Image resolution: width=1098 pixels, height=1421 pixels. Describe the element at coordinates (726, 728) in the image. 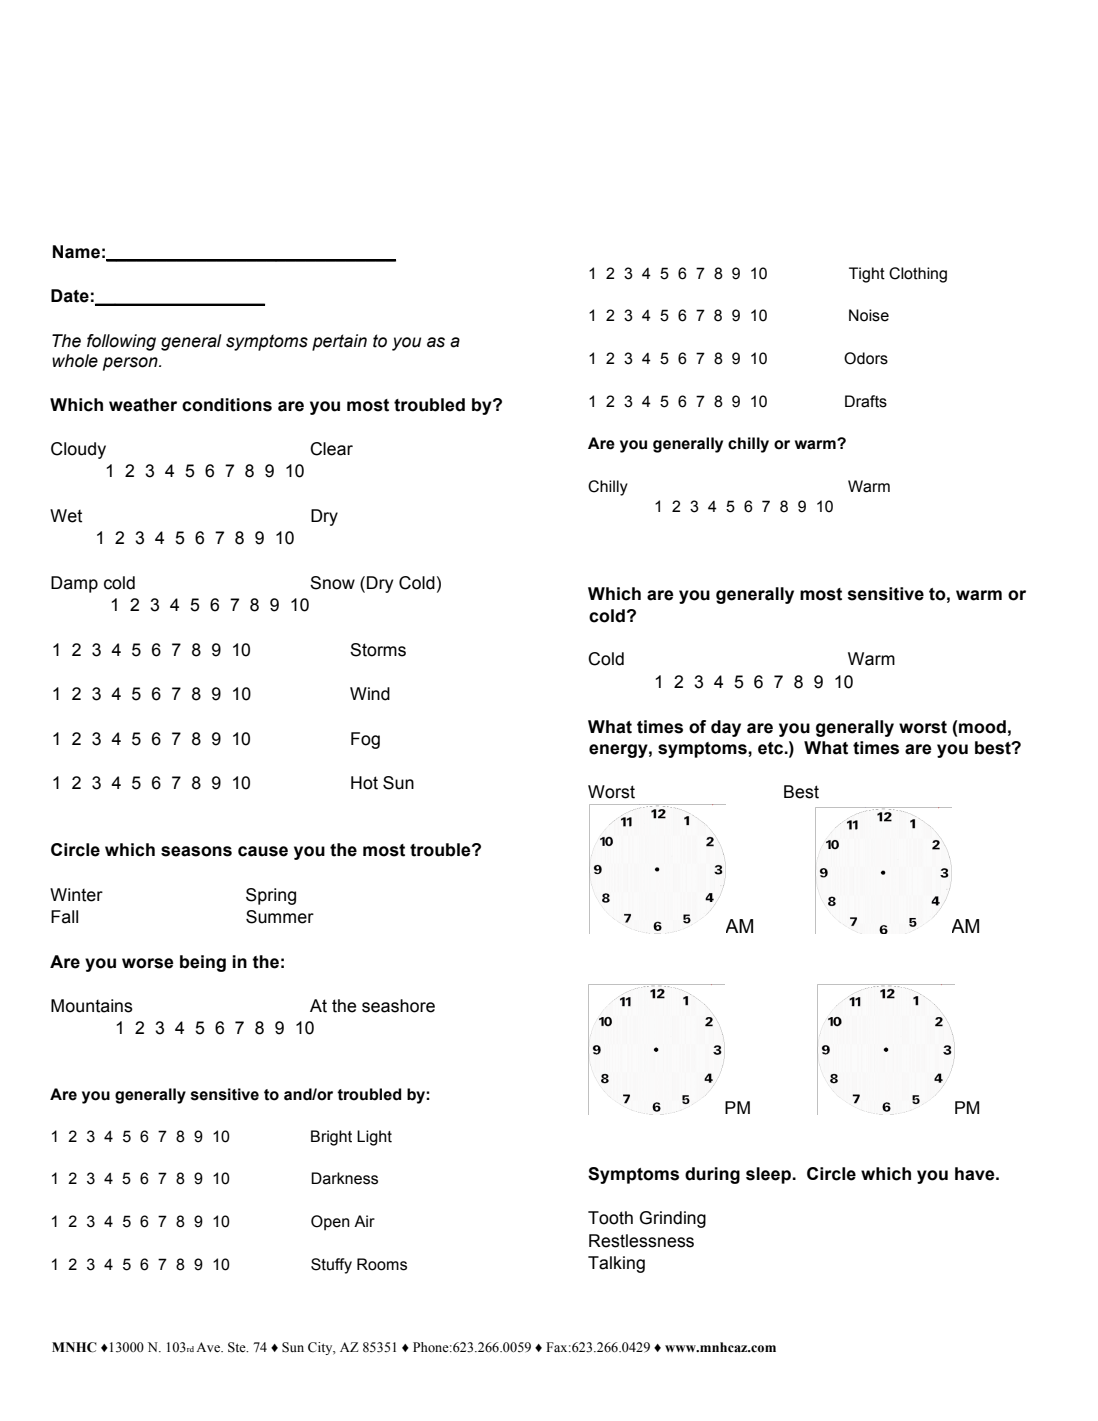

I see `day` at that location.
